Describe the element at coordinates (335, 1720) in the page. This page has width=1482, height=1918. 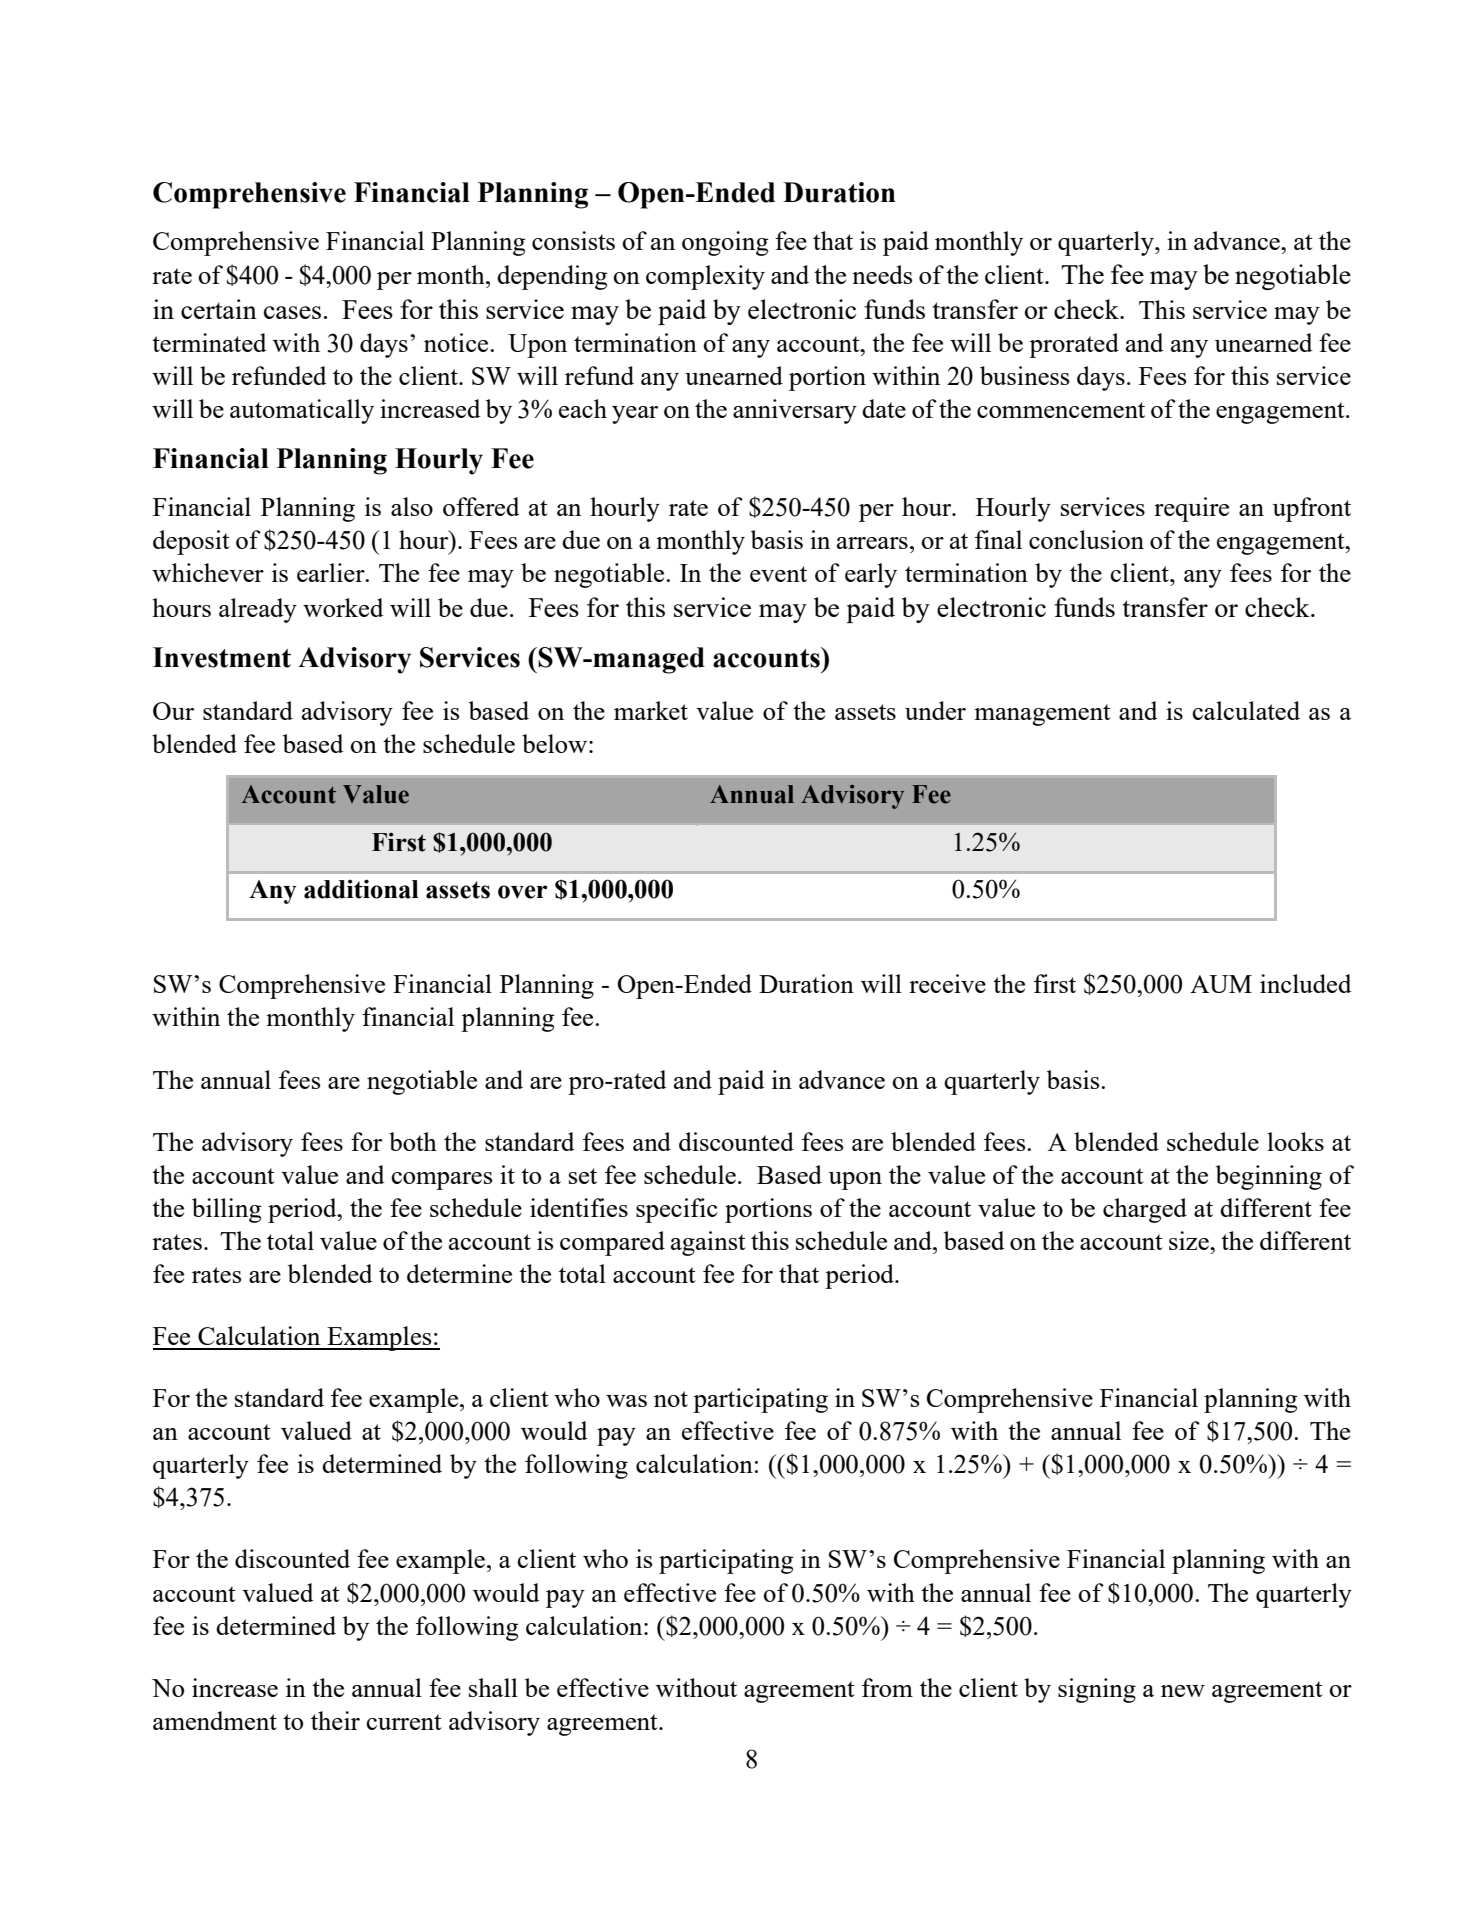
I see `their` at that location.
